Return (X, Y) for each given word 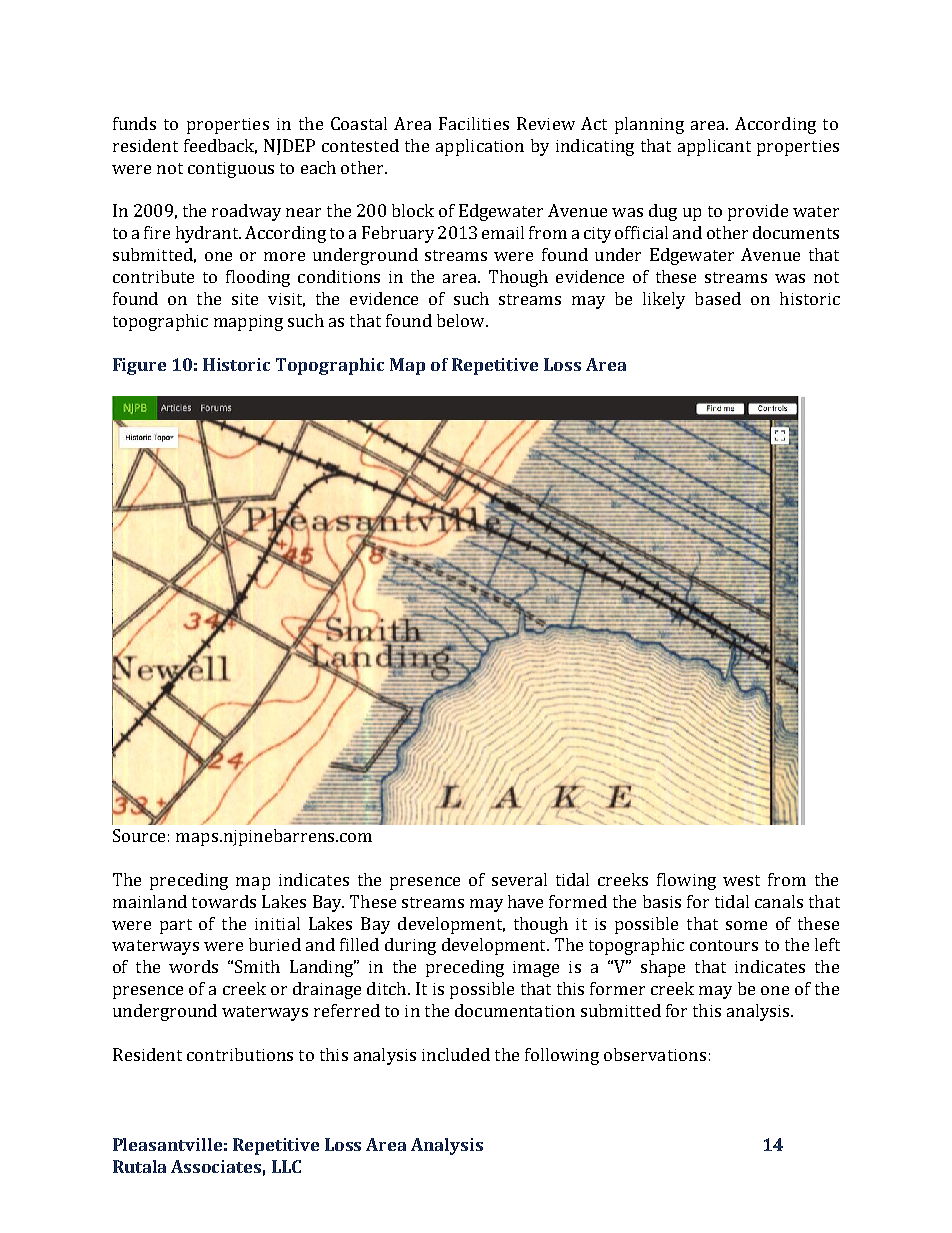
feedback (220, 146)
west (741, 880)
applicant (714, 147)
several (519, 879)
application (480, 147)
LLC (286, 1166)
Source (139, 835)
